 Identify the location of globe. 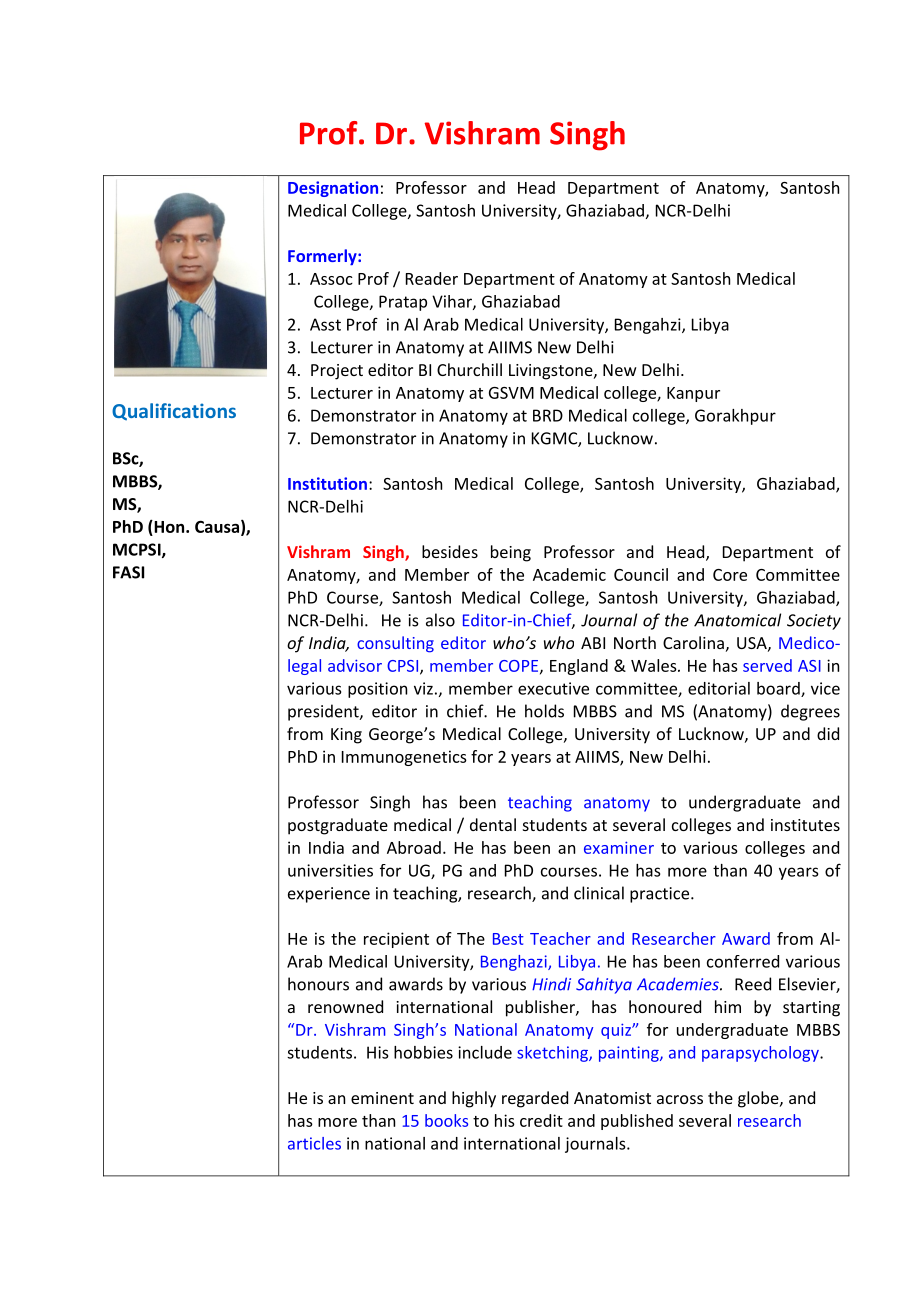
(759, 1099).
